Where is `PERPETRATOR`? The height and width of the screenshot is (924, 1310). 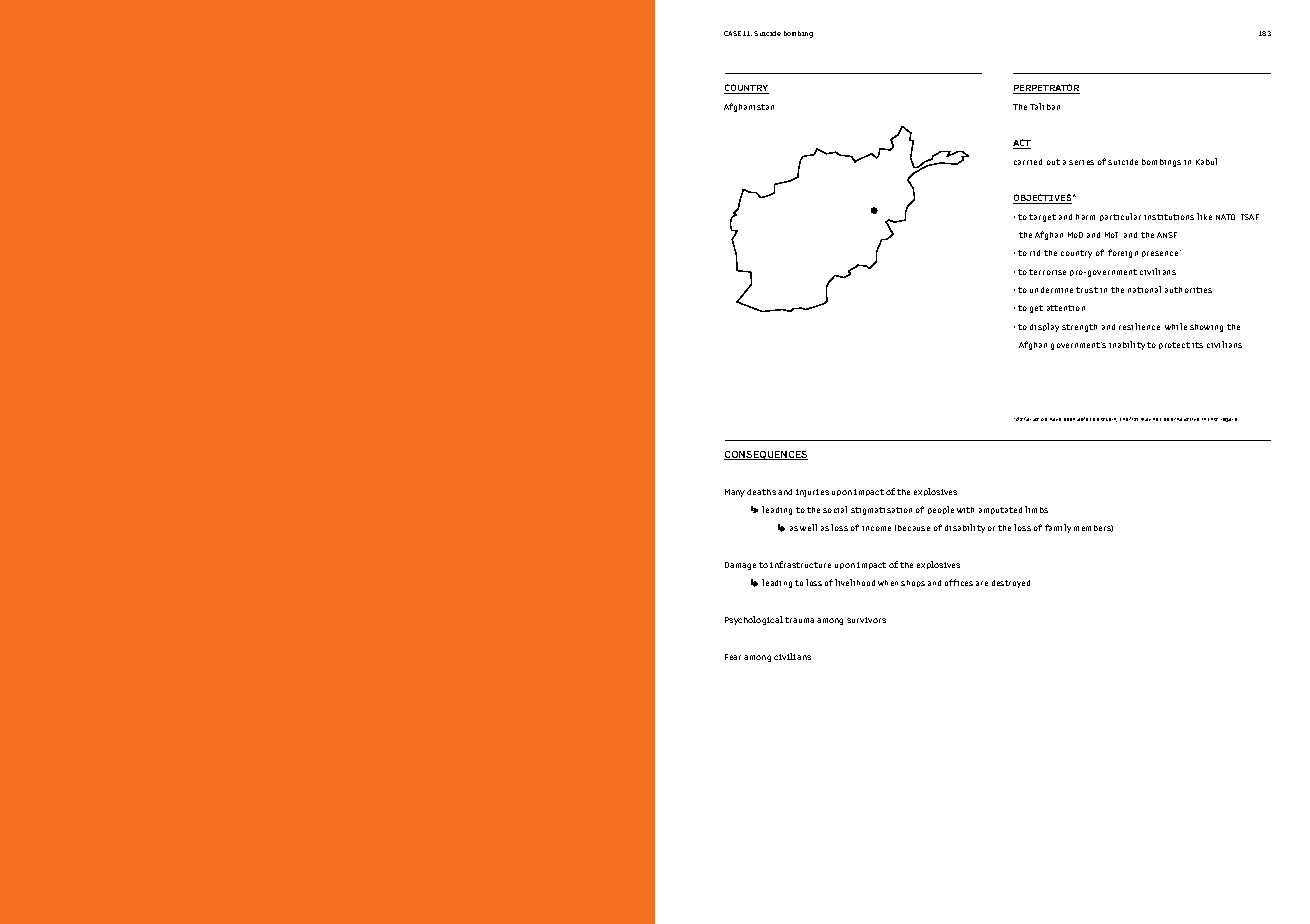 PERPETRATOR is located at coordinates (1046, 89).
